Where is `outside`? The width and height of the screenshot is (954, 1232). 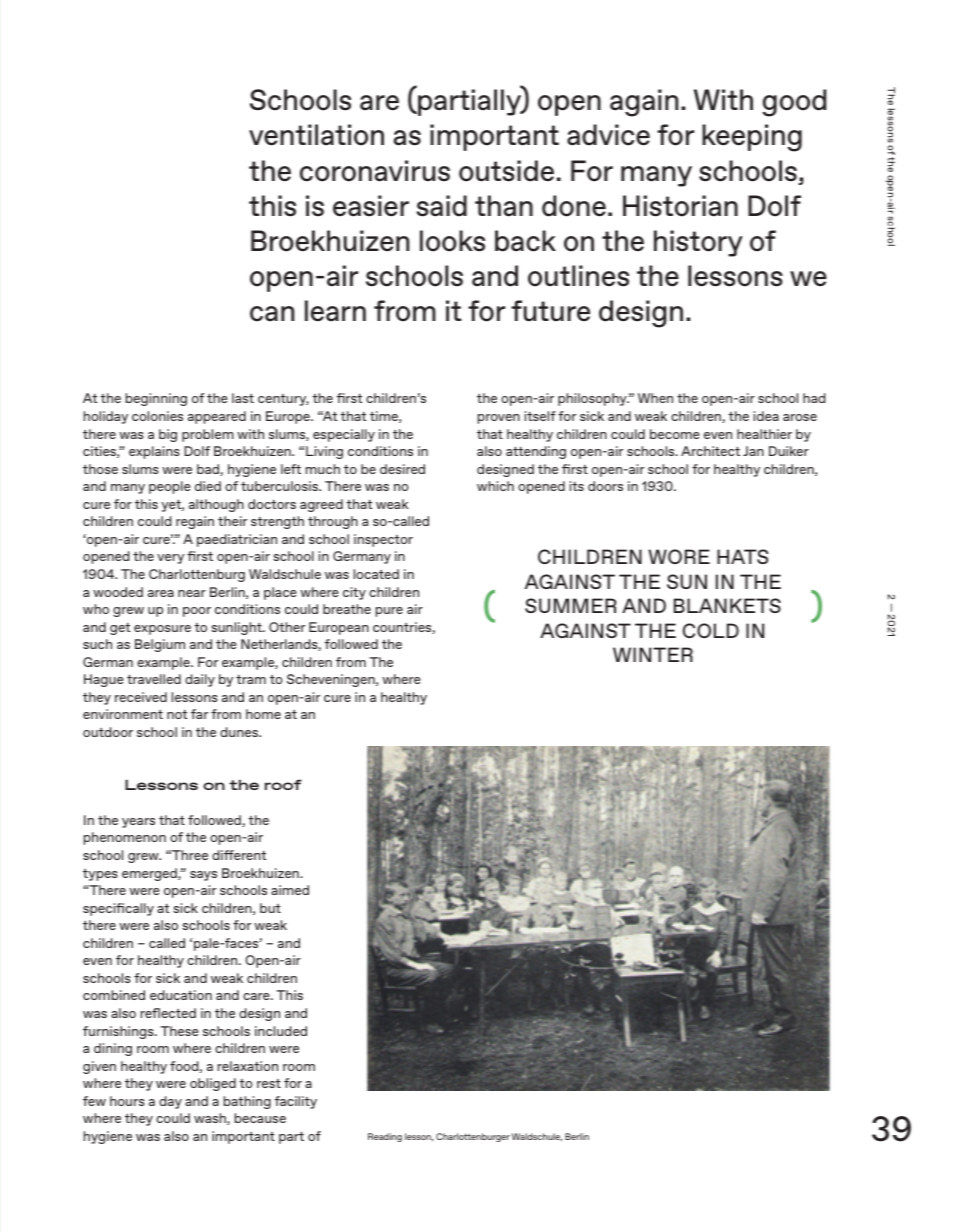 outside is located at coordinates (506, 171).
